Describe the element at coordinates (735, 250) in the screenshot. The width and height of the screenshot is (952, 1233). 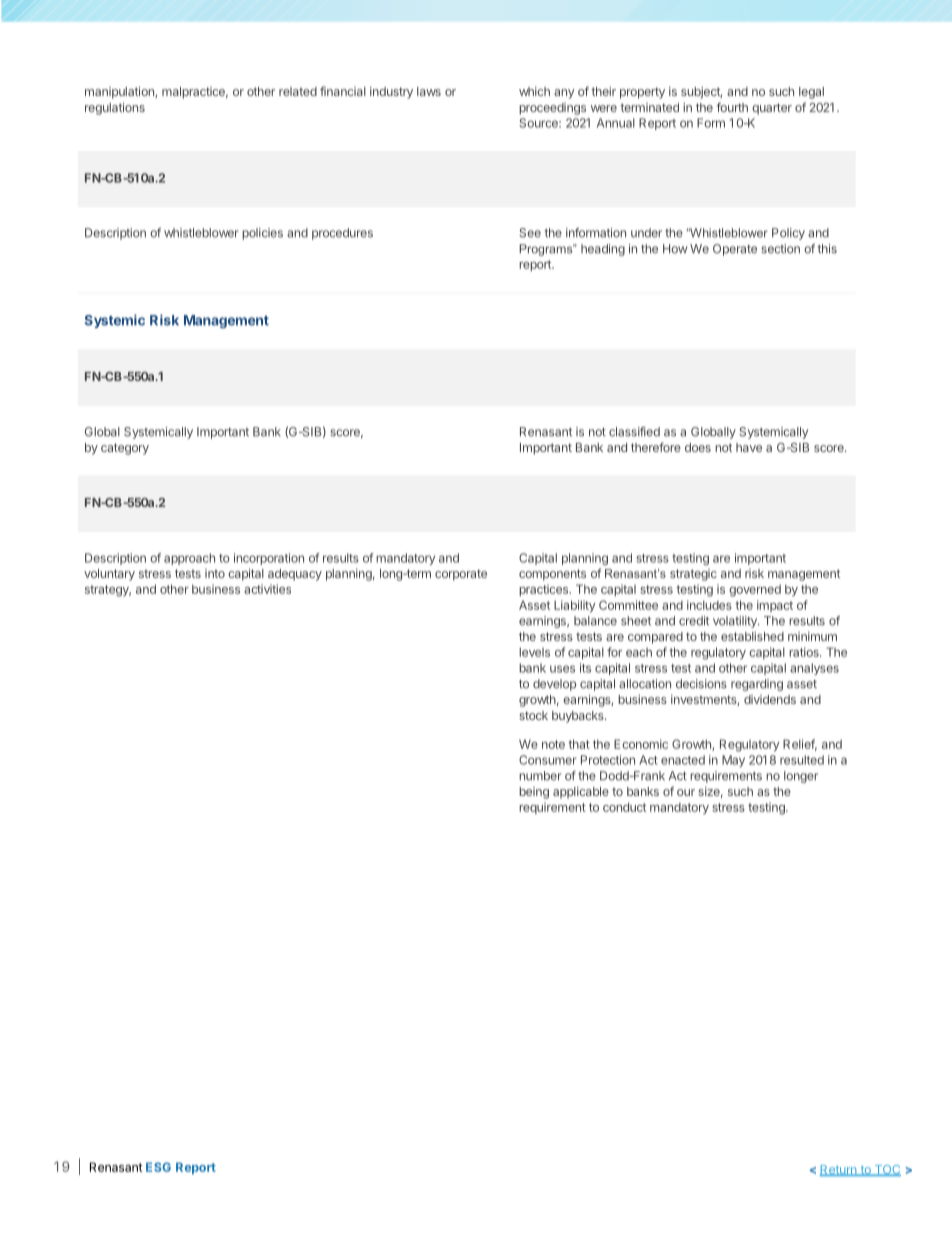
I see `Operate` at that location.
